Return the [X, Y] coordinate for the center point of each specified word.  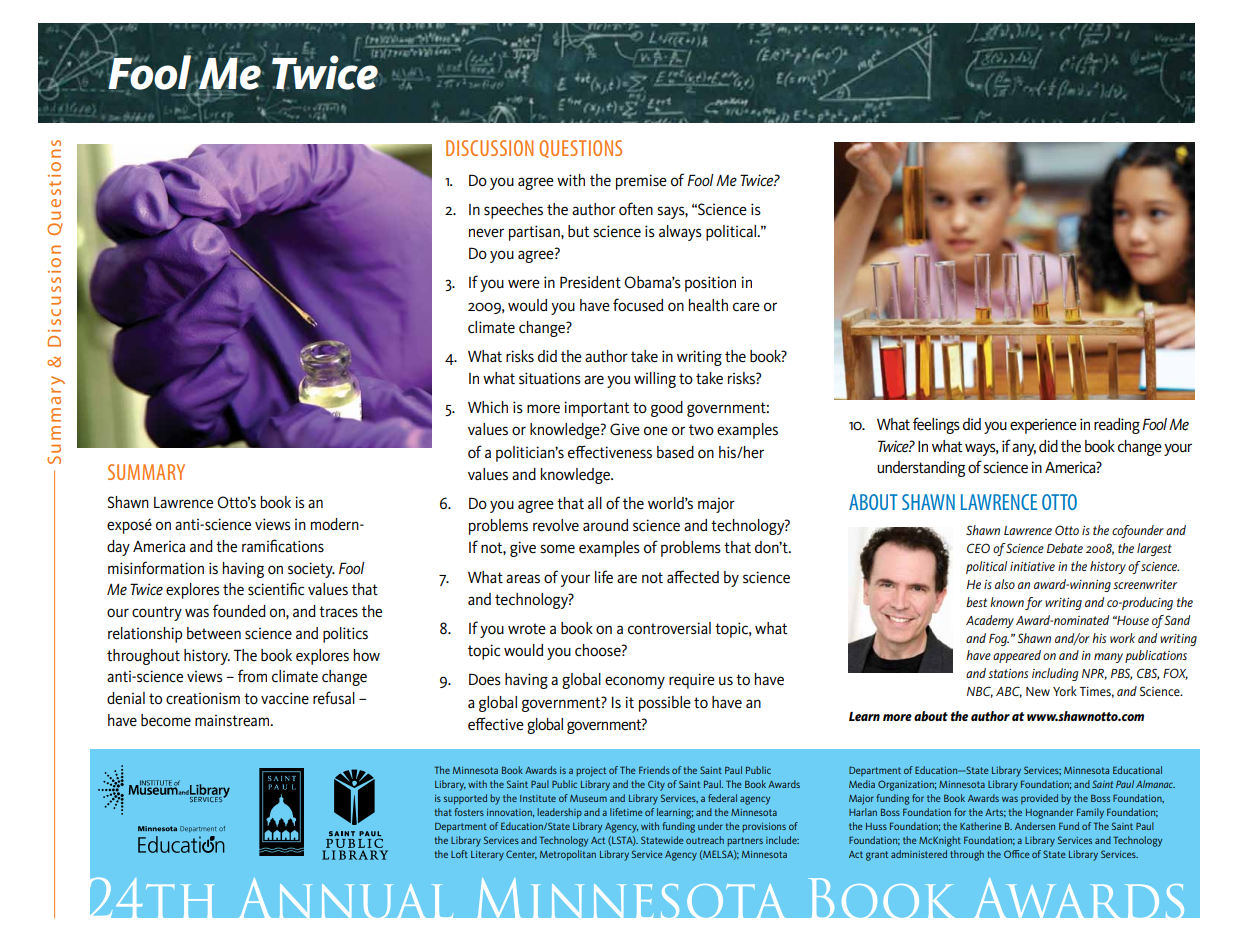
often [636, 209]
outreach [705, 840]
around [605, 525]
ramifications [283, 546]
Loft [459, 854]
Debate [1065, 548]
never [486, 233]
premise [641, 182]
